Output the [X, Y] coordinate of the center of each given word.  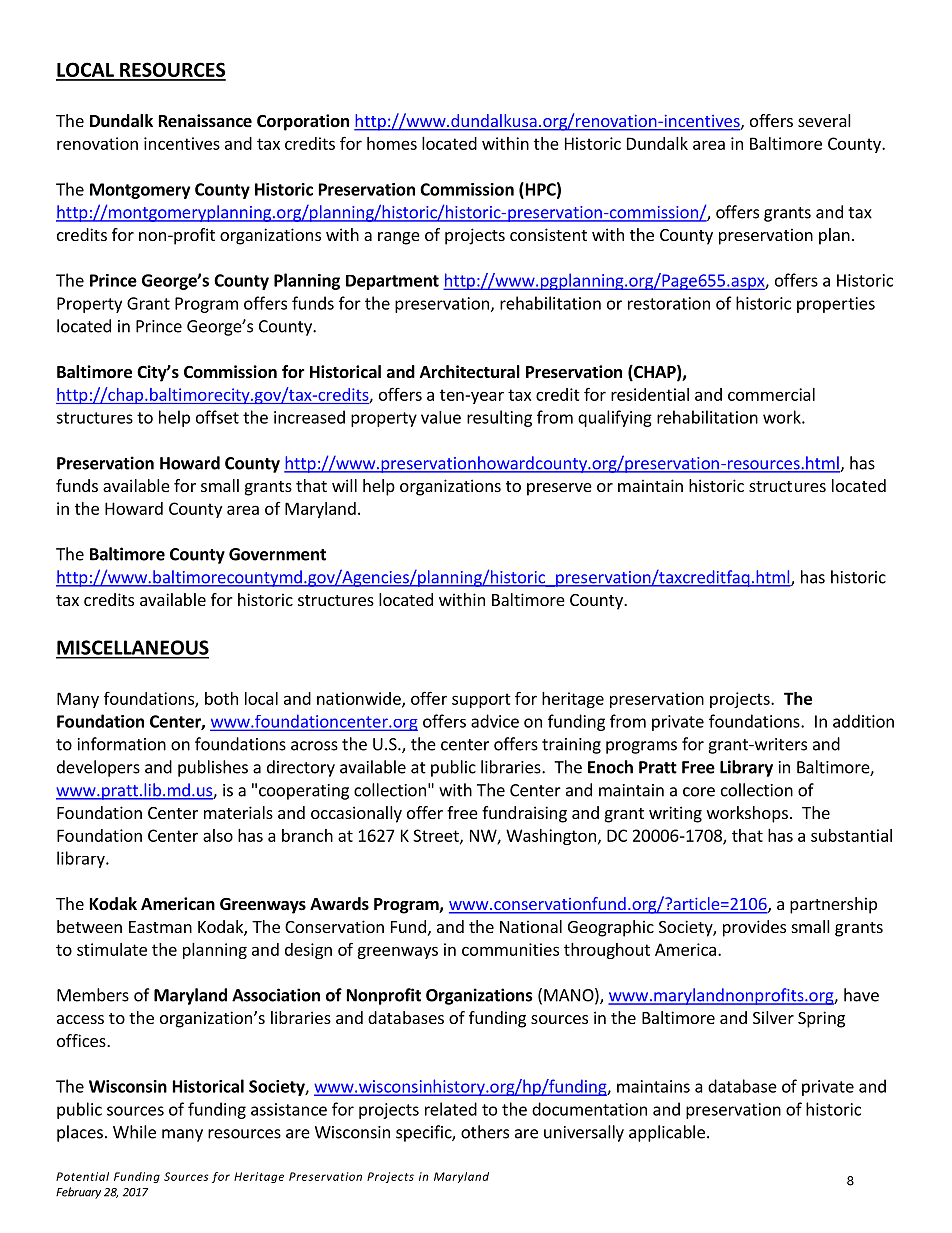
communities [510, 949]
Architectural [470, 372]
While [134, 1132]
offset [217, 417]
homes [392, 143]
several [824, 120]
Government [277, 554]
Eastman [160, 927]
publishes [213, 768]
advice [495, 721]
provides [754, 928]
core [699, 792]
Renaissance [205, 121]
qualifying [615, 418]
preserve [559, 489]
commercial [771, 394]
